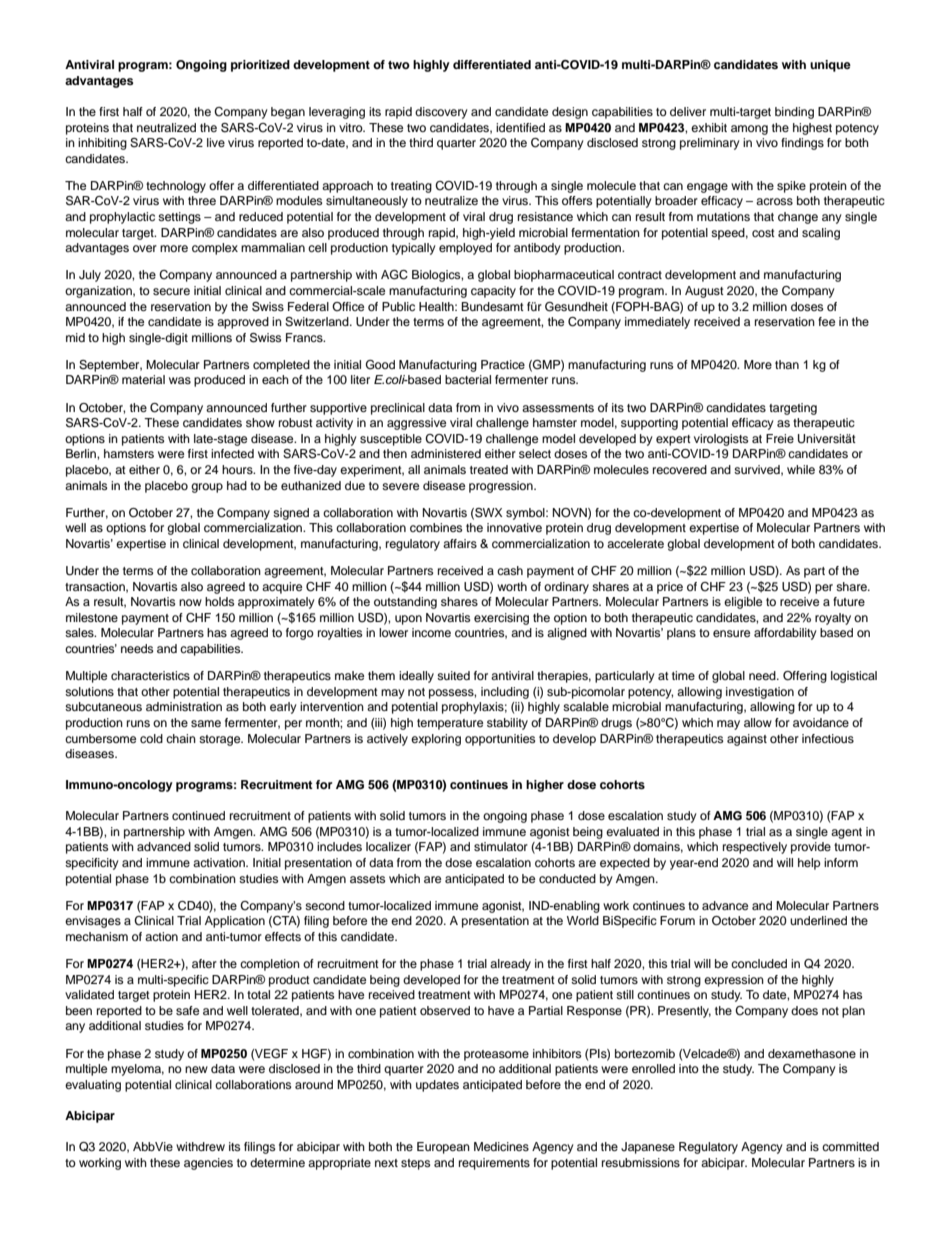 The image size is (952, 1233). Describe the element at coordinates (721, 440) in the page. I see `virologists` at that location.
